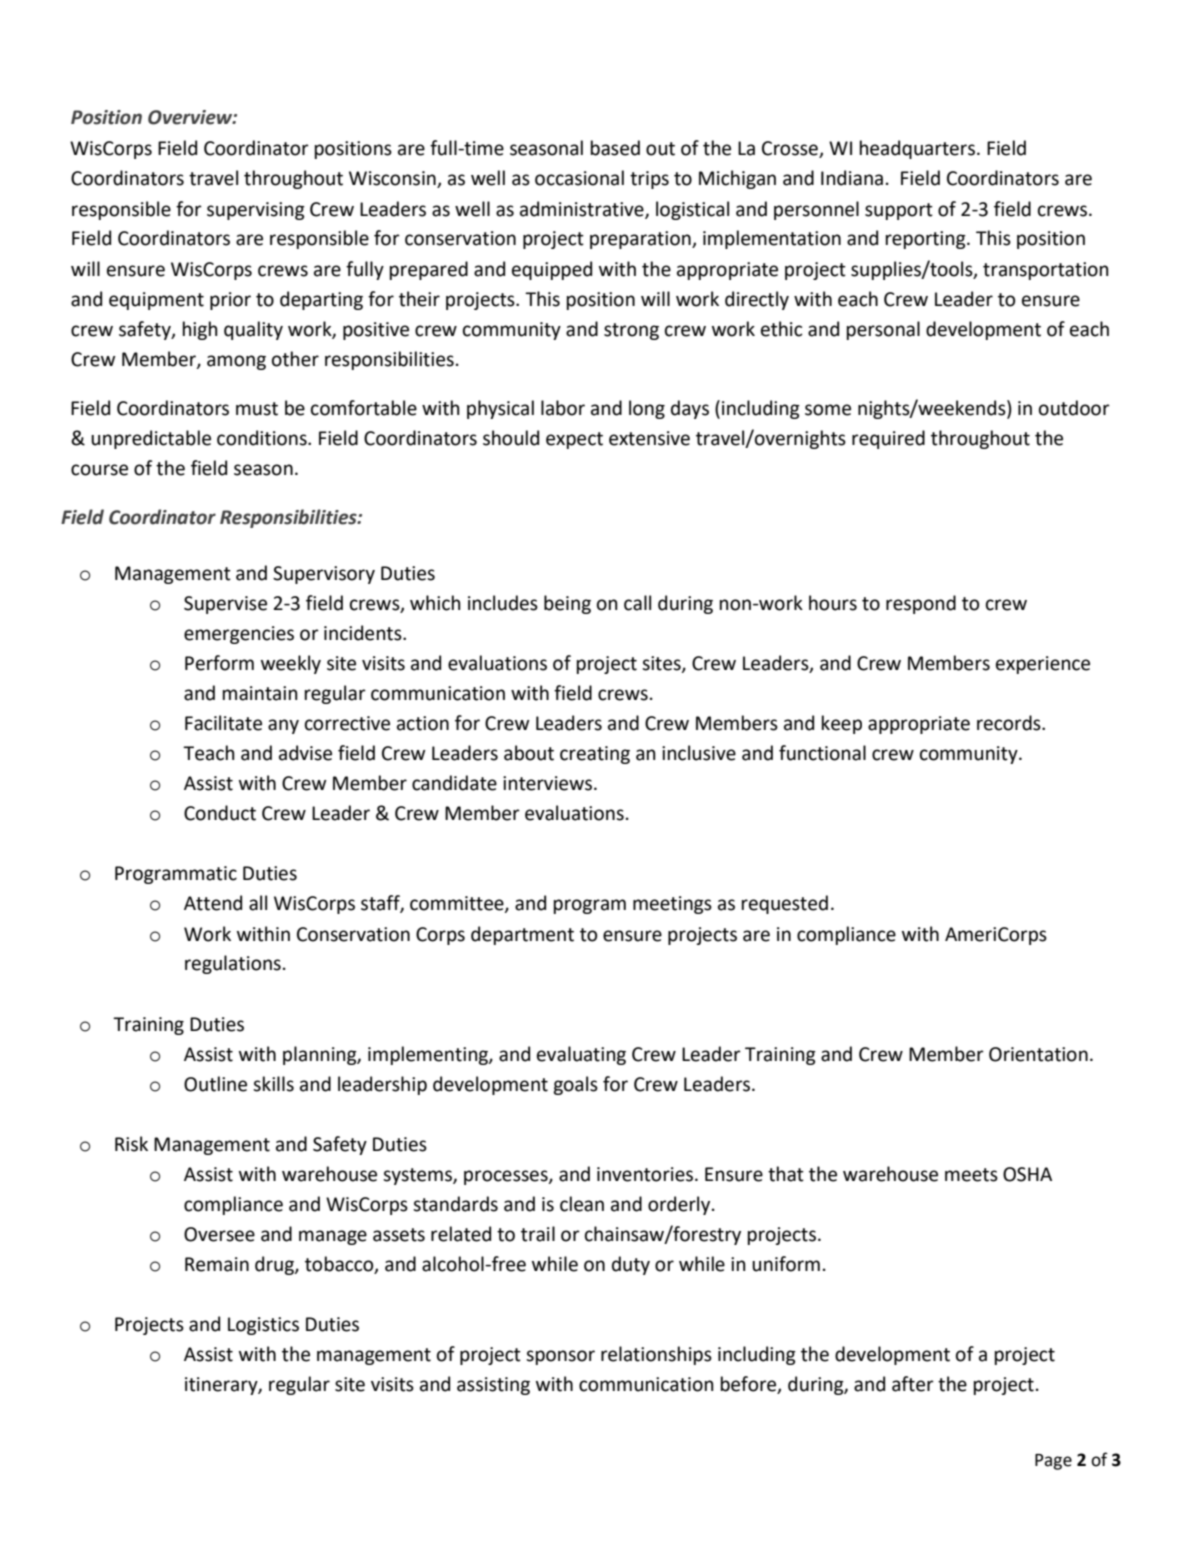 Image resolution: width=1191 pixels, height=1541 pixels. I want to click on creating, so click(595, 755).
